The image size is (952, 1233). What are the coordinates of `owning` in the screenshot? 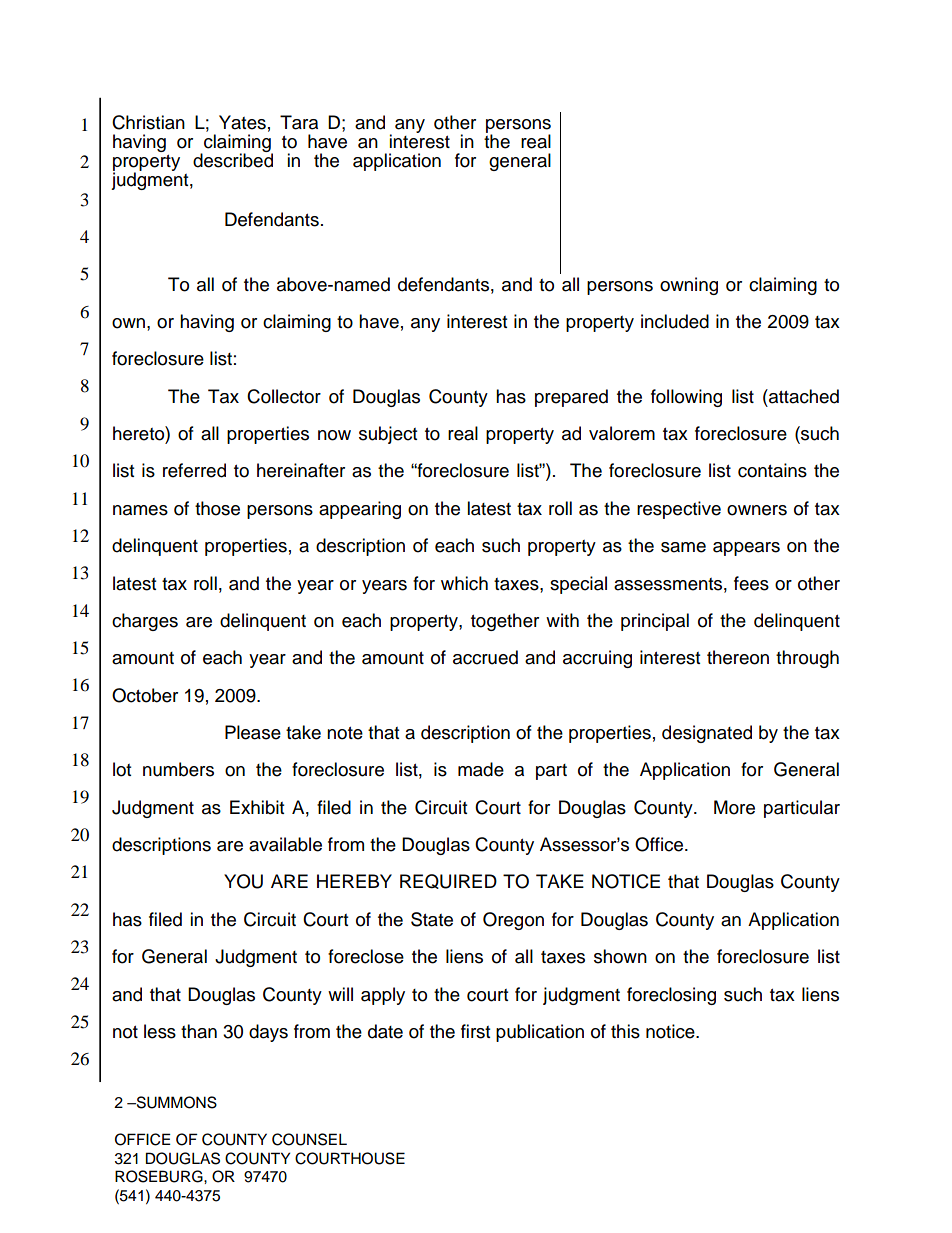 It's located at (689, 286).
